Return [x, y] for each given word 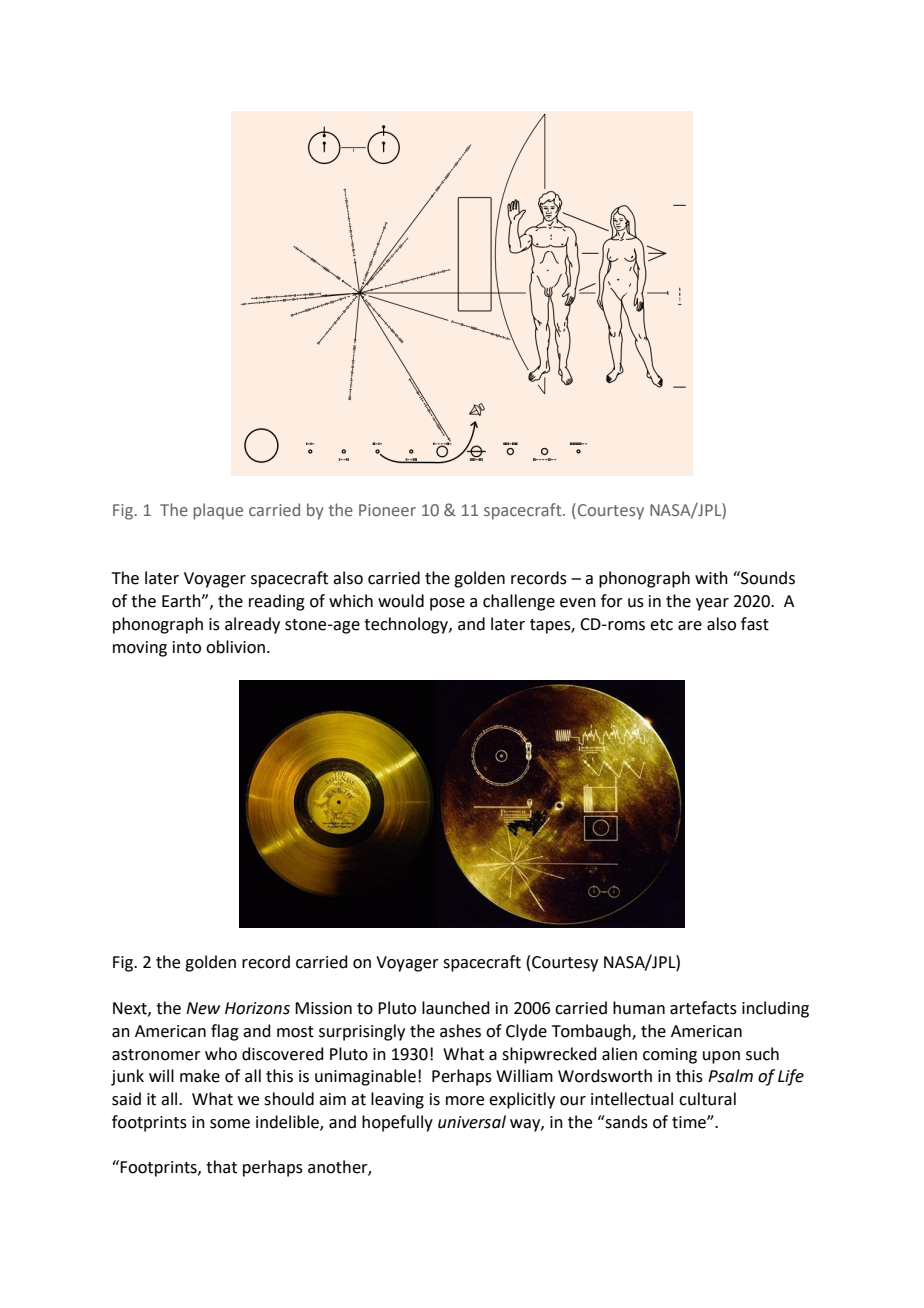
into [187, 647]
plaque [218, 511]
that [221, 1167]
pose [447, 604]
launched [456, 1008]
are [690, 626]
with [711, 578]
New [203, 1008]
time [690, 1122]
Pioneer [387, 510]
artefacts [703, 1008]
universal [472, 1122]
